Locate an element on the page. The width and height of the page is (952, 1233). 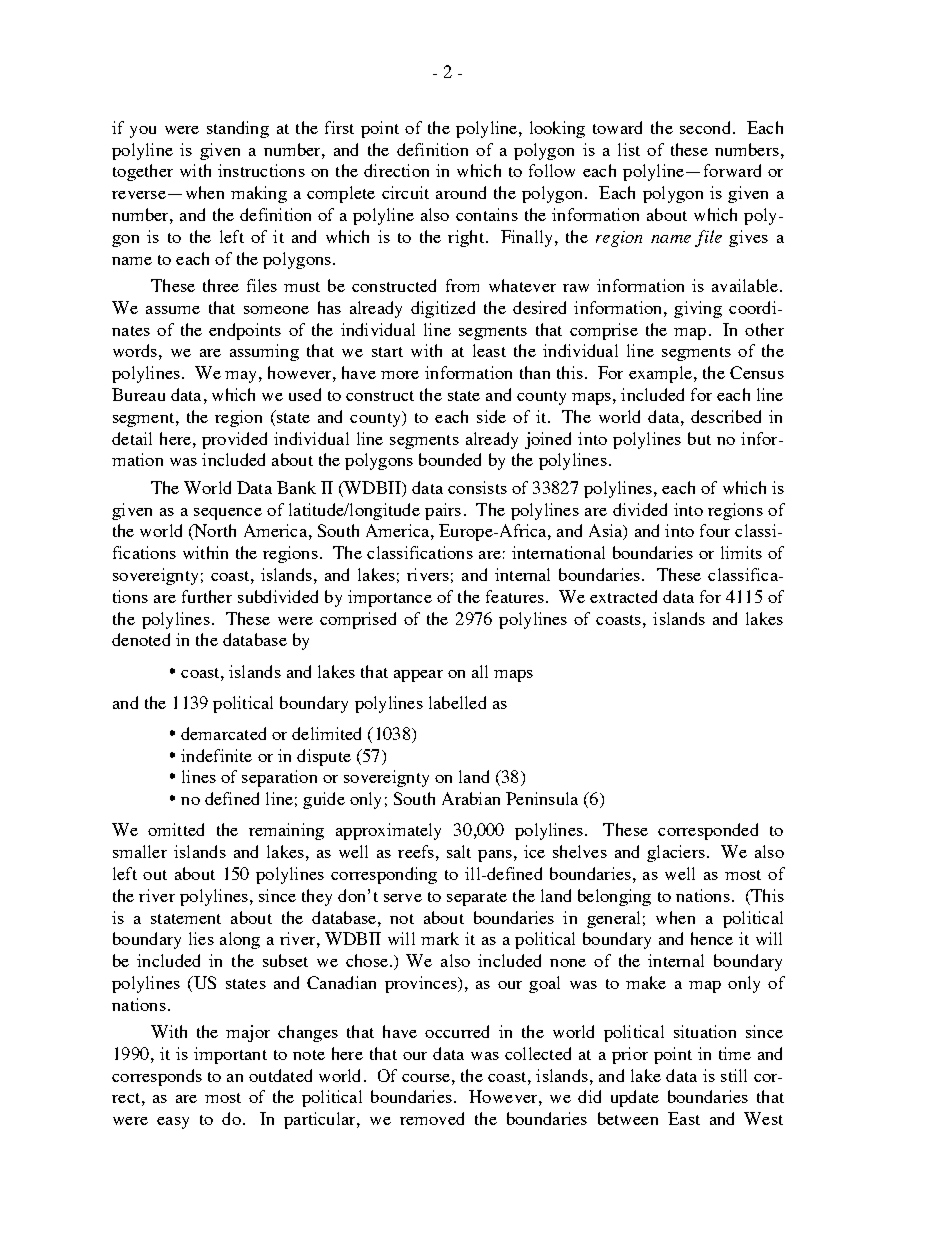
easy is located at coordinates (173, 1123).
